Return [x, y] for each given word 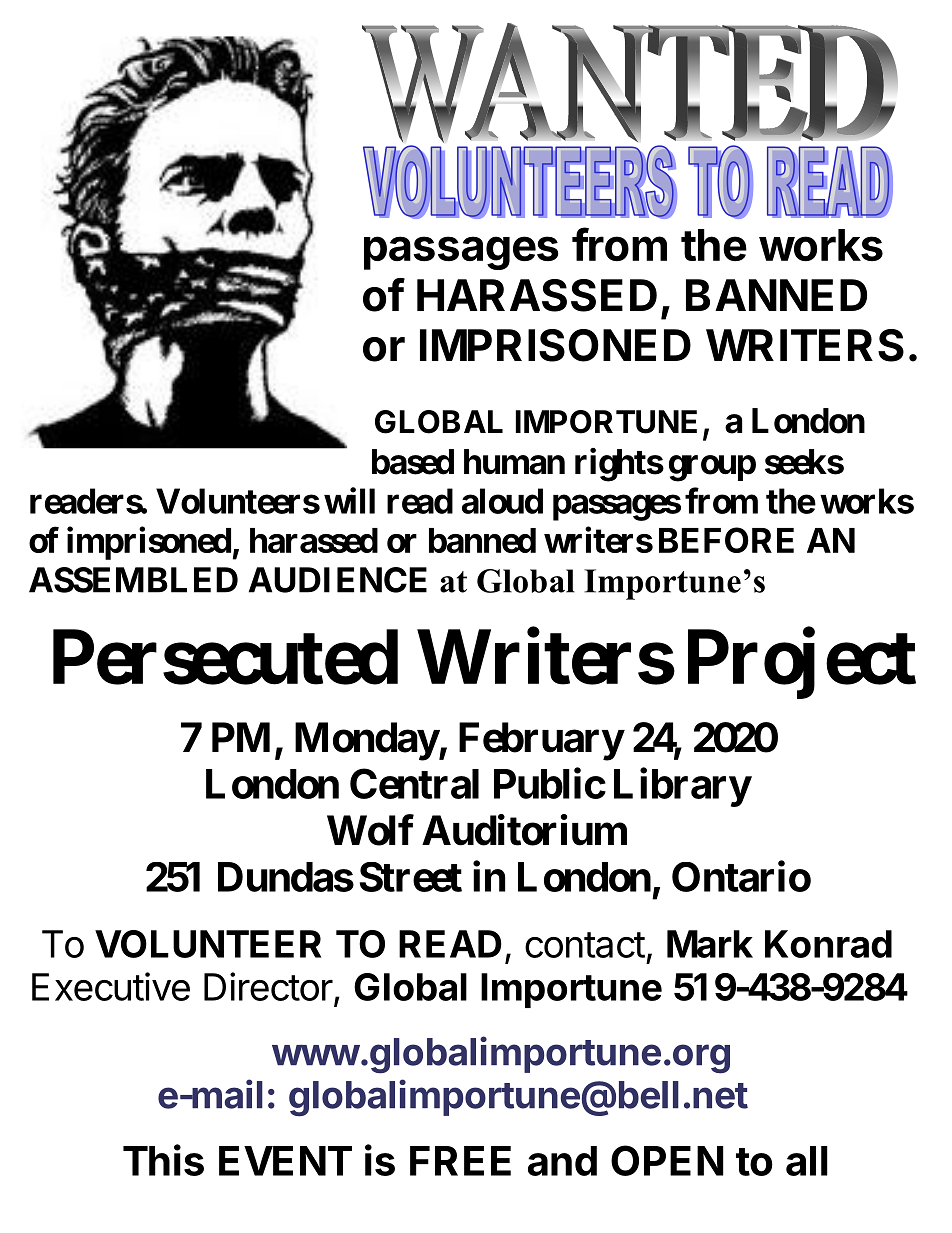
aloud [502, 501]
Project [802, 664]
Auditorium [524, 830]
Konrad [828, 944]
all [807, 1161]
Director [268, 986]
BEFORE [726, 540]
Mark [710, 944]
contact [585, 945]
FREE [460, 1161]
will [349, 500]
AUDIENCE [338, 580]
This [163, 1160]
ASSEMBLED [133, 580]
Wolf [370, 830]
